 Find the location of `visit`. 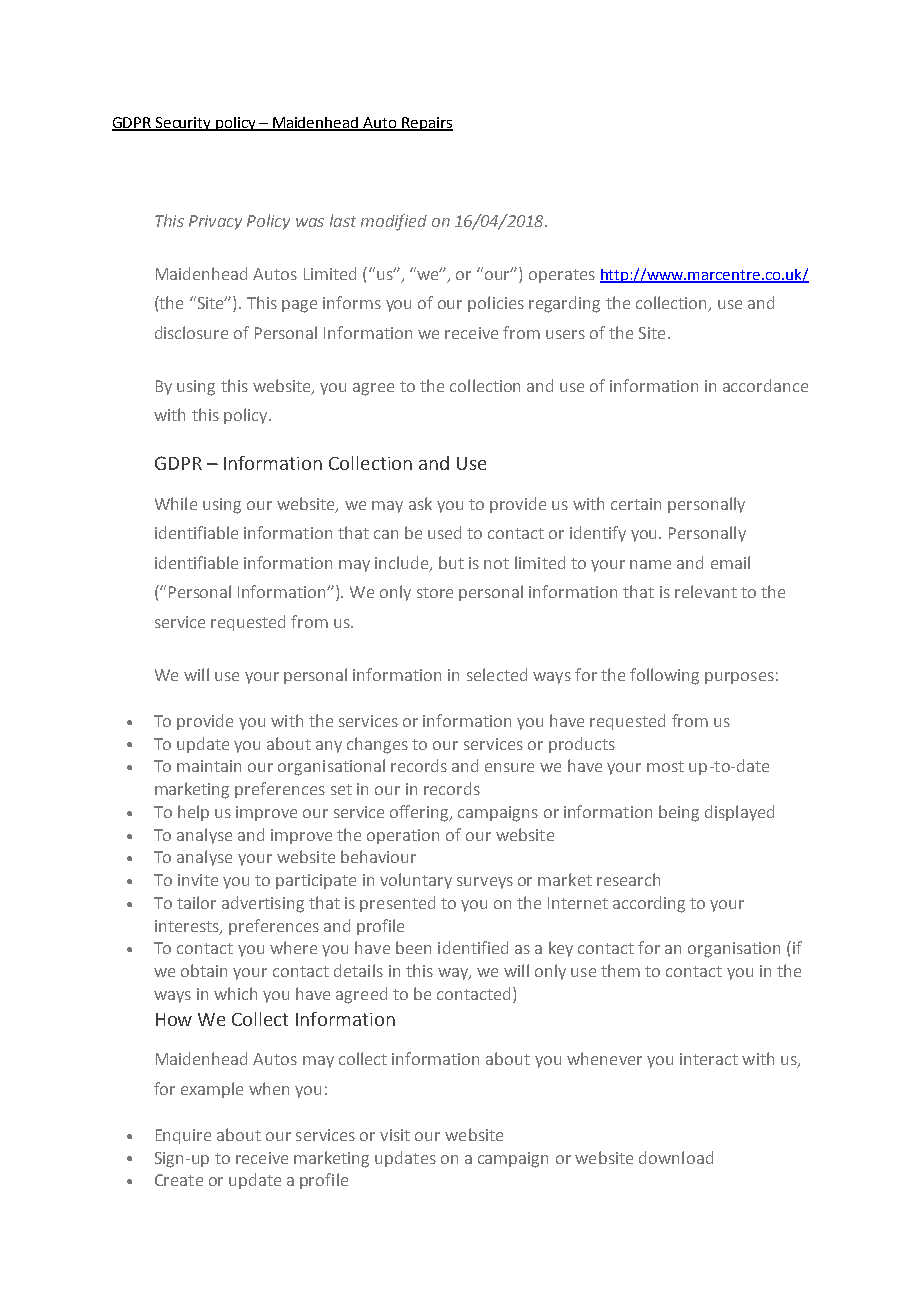

visit is located at coordinates (395, 1135).
